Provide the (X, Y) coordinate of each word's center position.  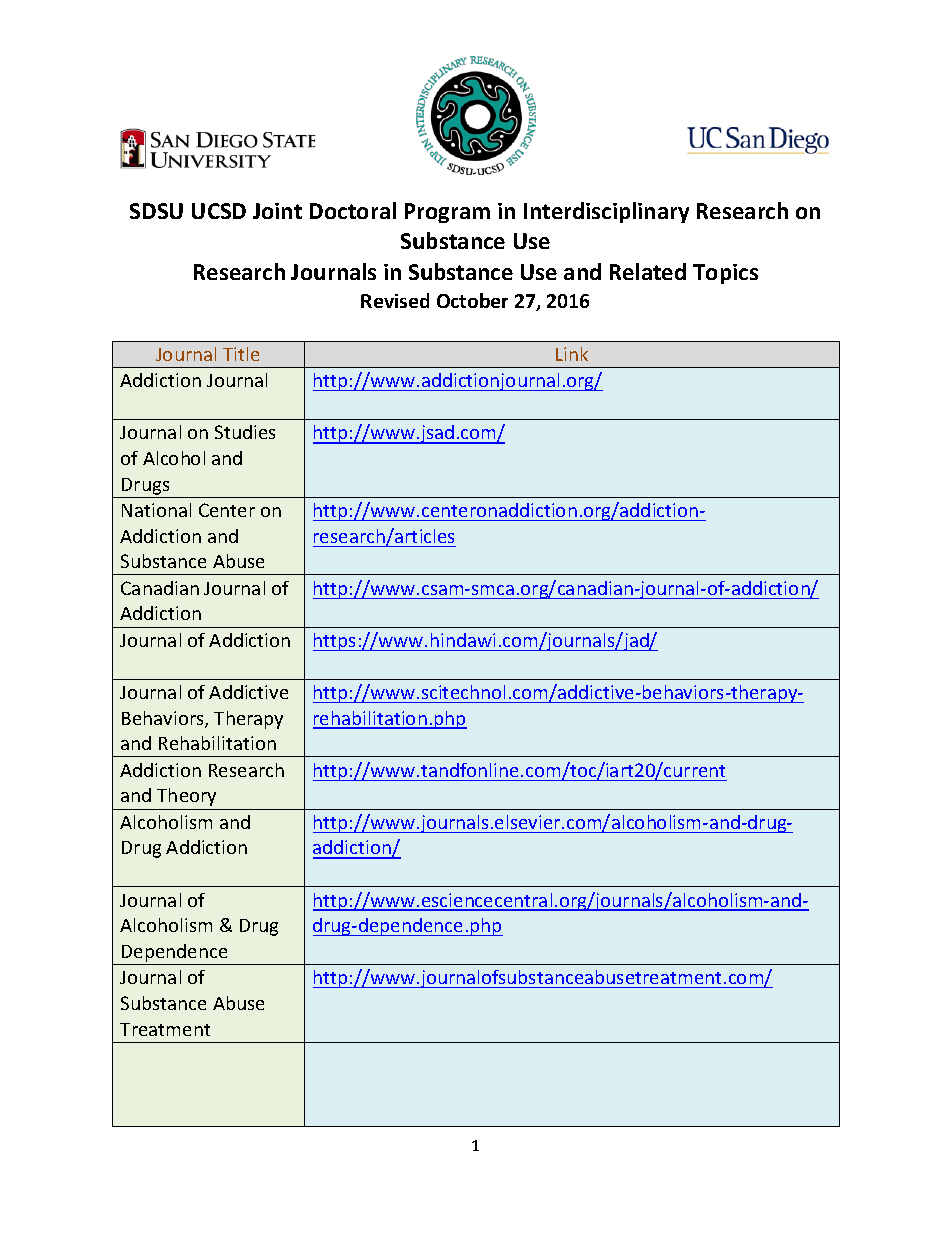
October (472, 300)
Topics (725, 274)
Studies (245, 432)
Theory (186, 797)
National (156, 510)
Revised (395, 300)
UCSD (219, 211)
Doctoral (353, 210)
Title (241, 354)
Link (572, 354)
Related (648, 271)
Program (447, 213)
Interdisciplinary (606, 212)
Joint (277, 211)
